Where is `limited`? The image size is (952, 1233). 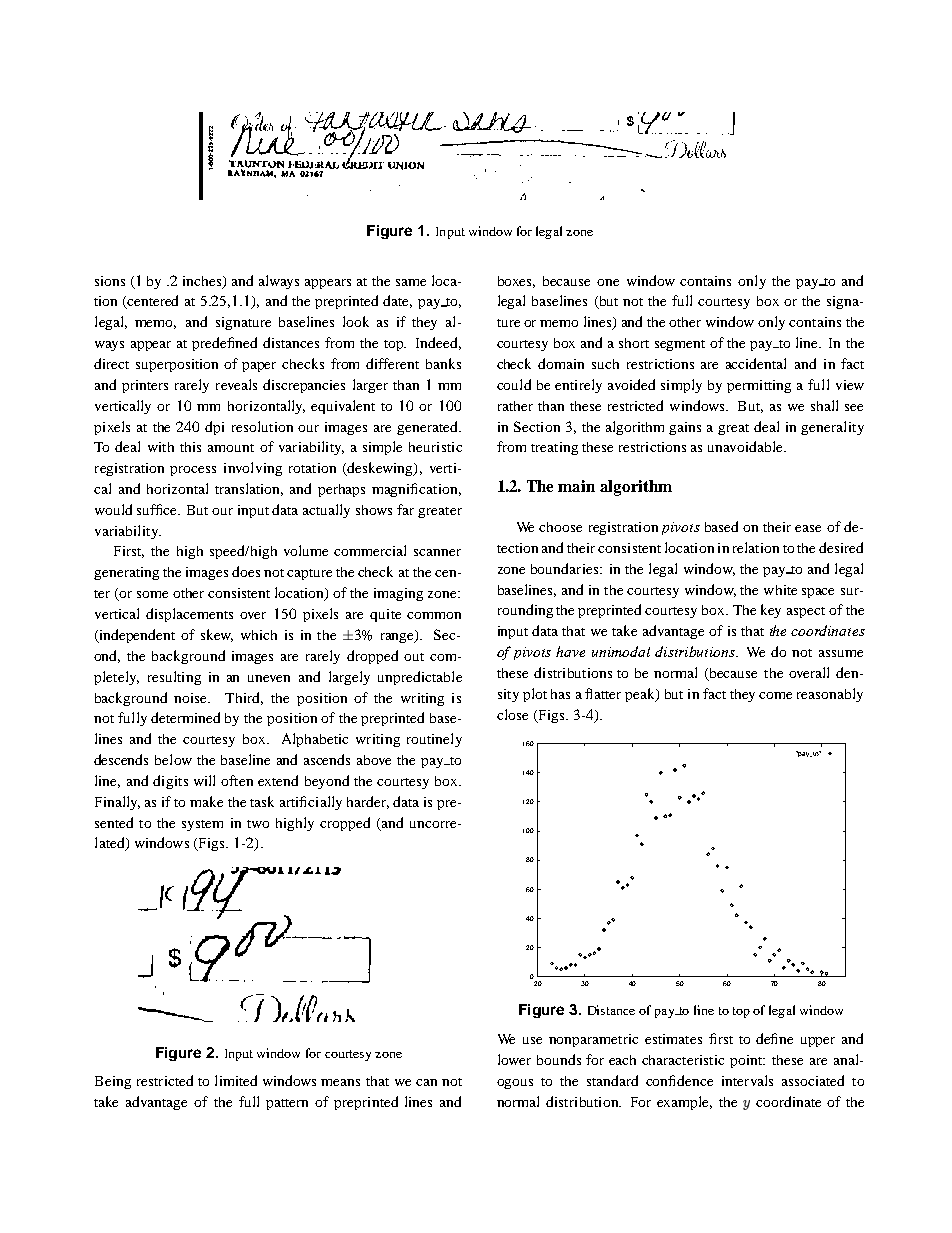
limited is located at coordinates (236, 1080).
